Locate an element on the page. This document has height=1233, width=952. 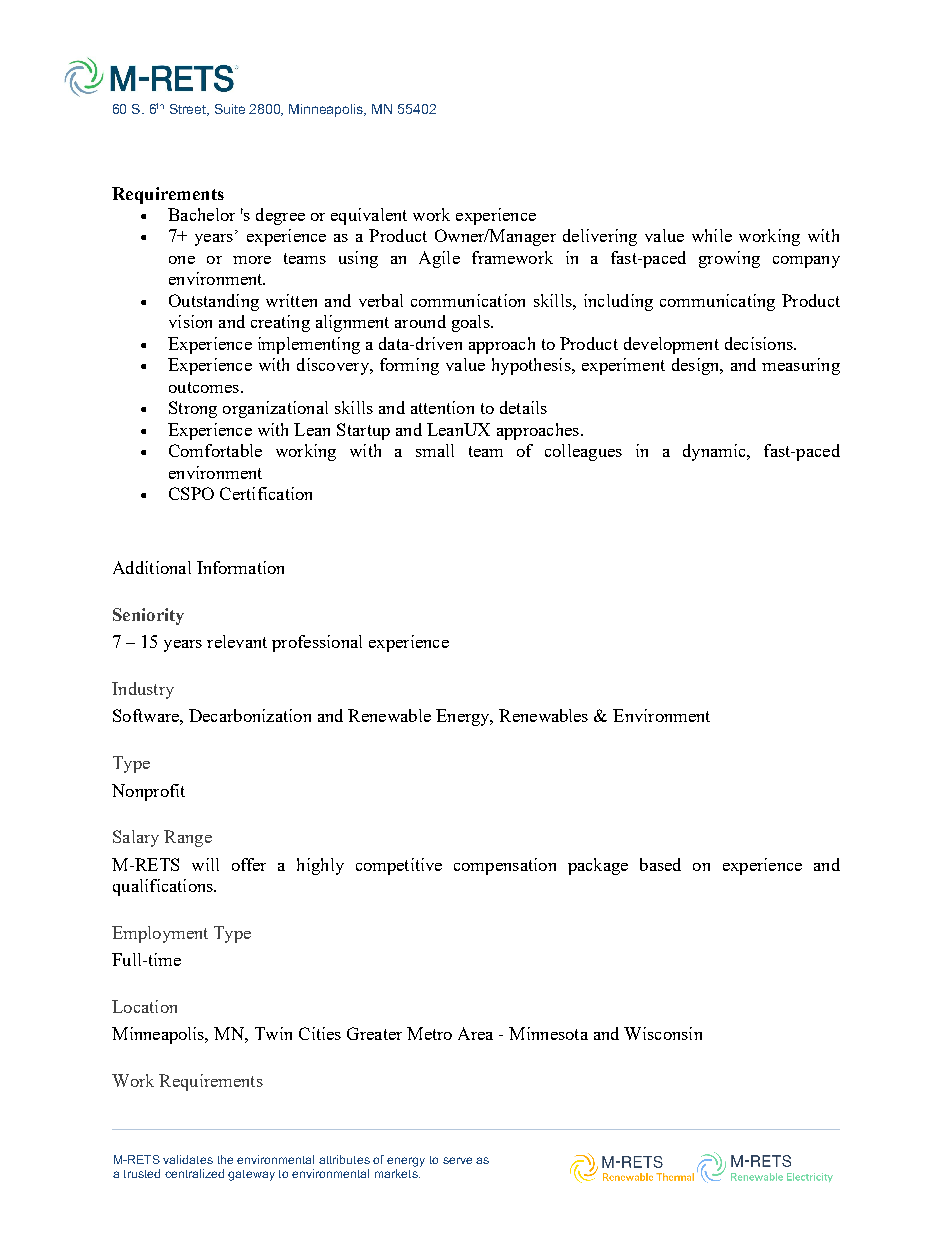
validates is located at coordinates (188, 1159).
